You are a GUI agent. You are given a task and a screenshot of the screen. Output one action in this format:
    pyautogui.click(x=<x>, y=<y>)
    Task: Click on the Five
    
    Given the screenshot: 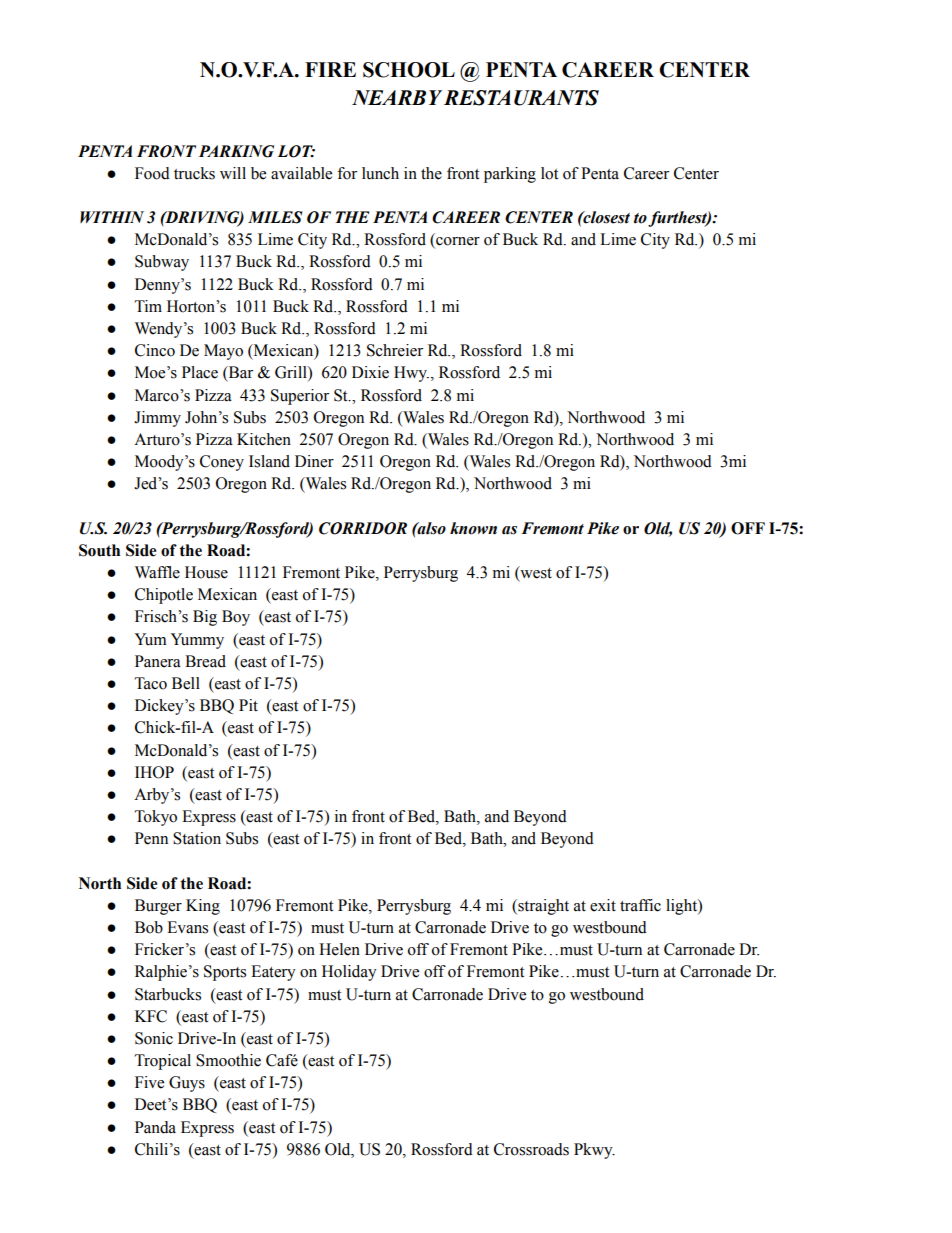 What is the action you would take?
    pyautogui.click(x=149, y=1082)
